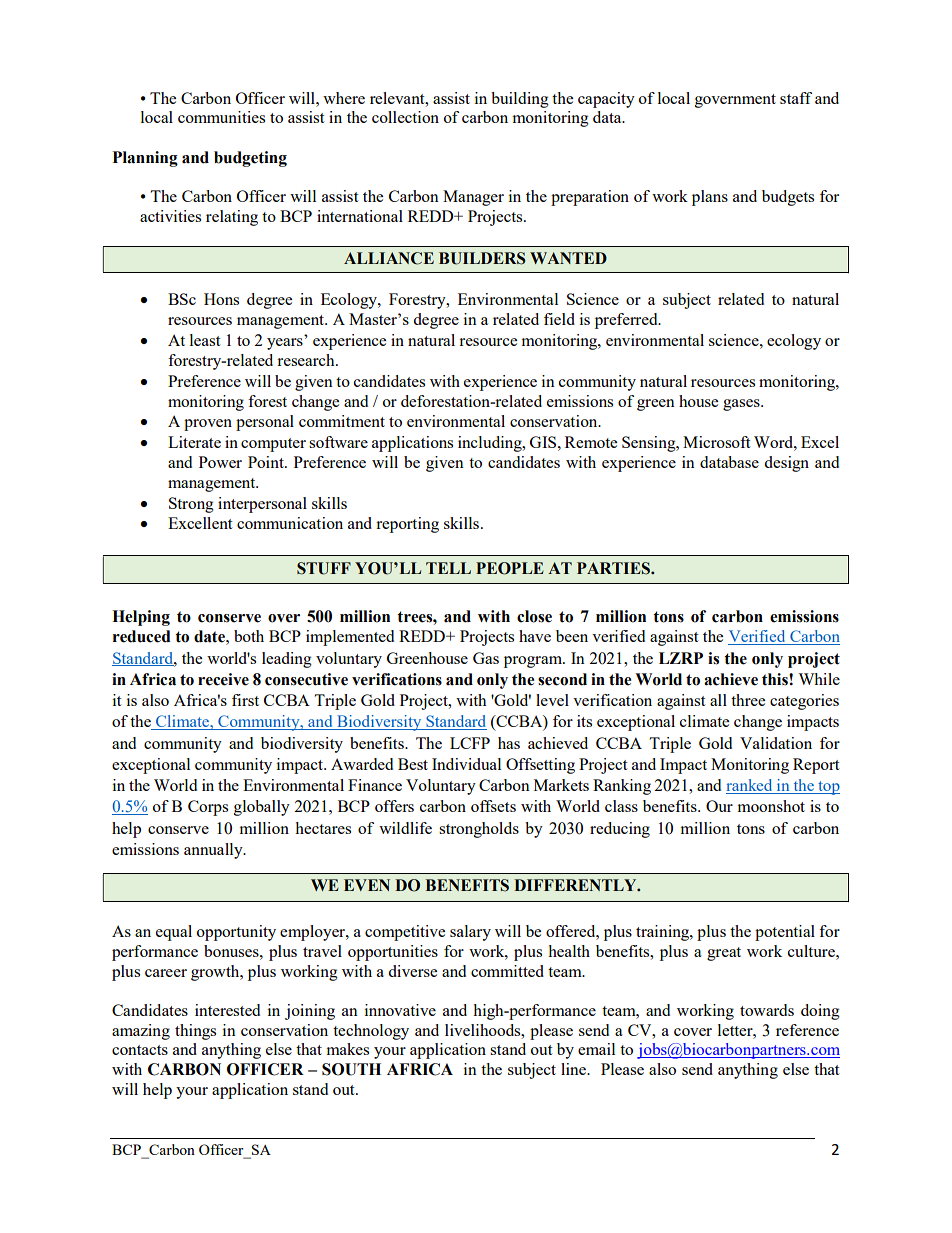 This screenshot has height=1233, width=952. I want to click on Microsoft, so click(716, 442).
